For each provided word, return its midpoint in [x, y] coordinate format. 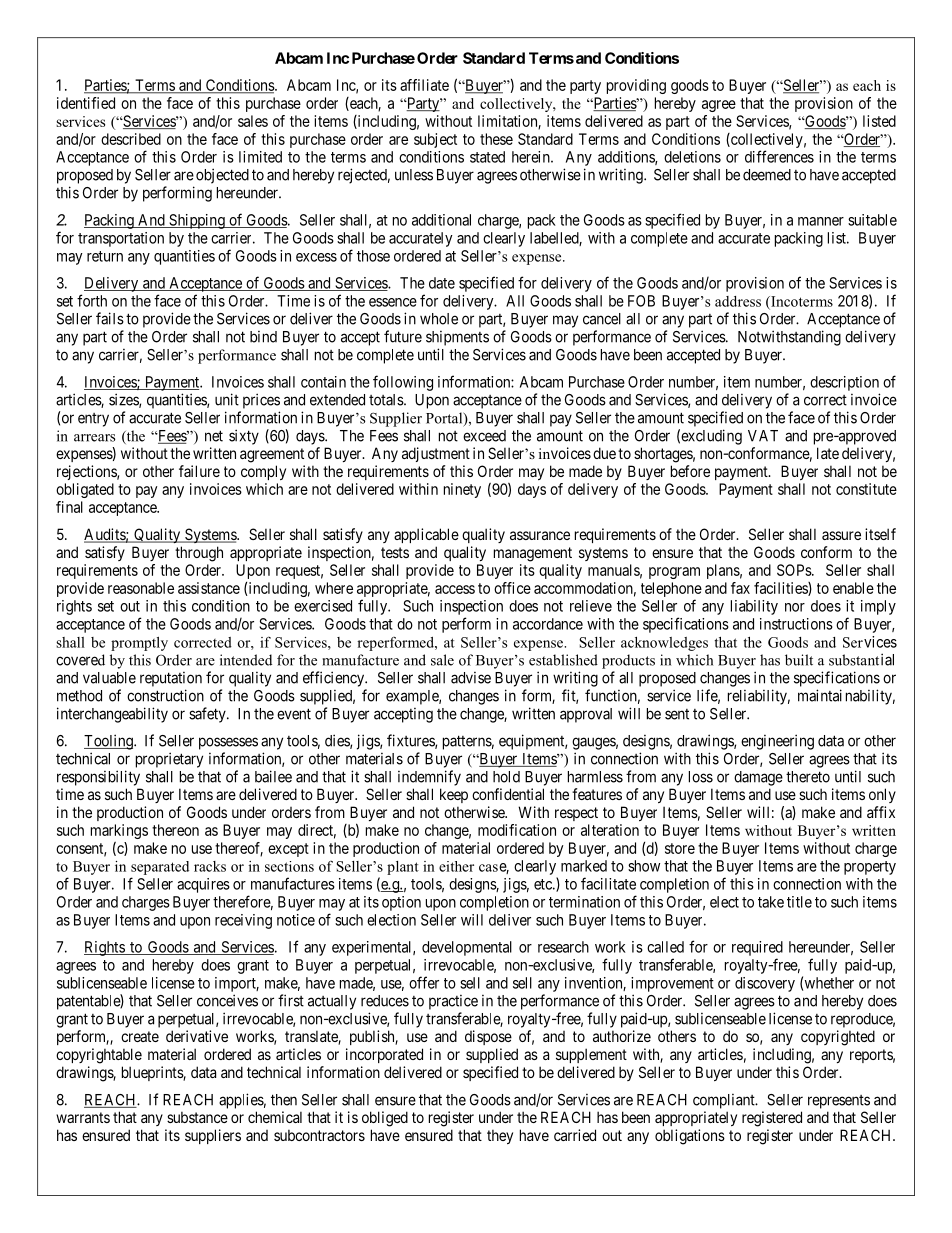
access [455, 589]
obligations [690, 1137]
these [496, 139]
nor [795, 607]
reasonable [141, 588]
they [500, 1136]
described [131, 139]
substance [197, 1117]
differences [779, 156]
